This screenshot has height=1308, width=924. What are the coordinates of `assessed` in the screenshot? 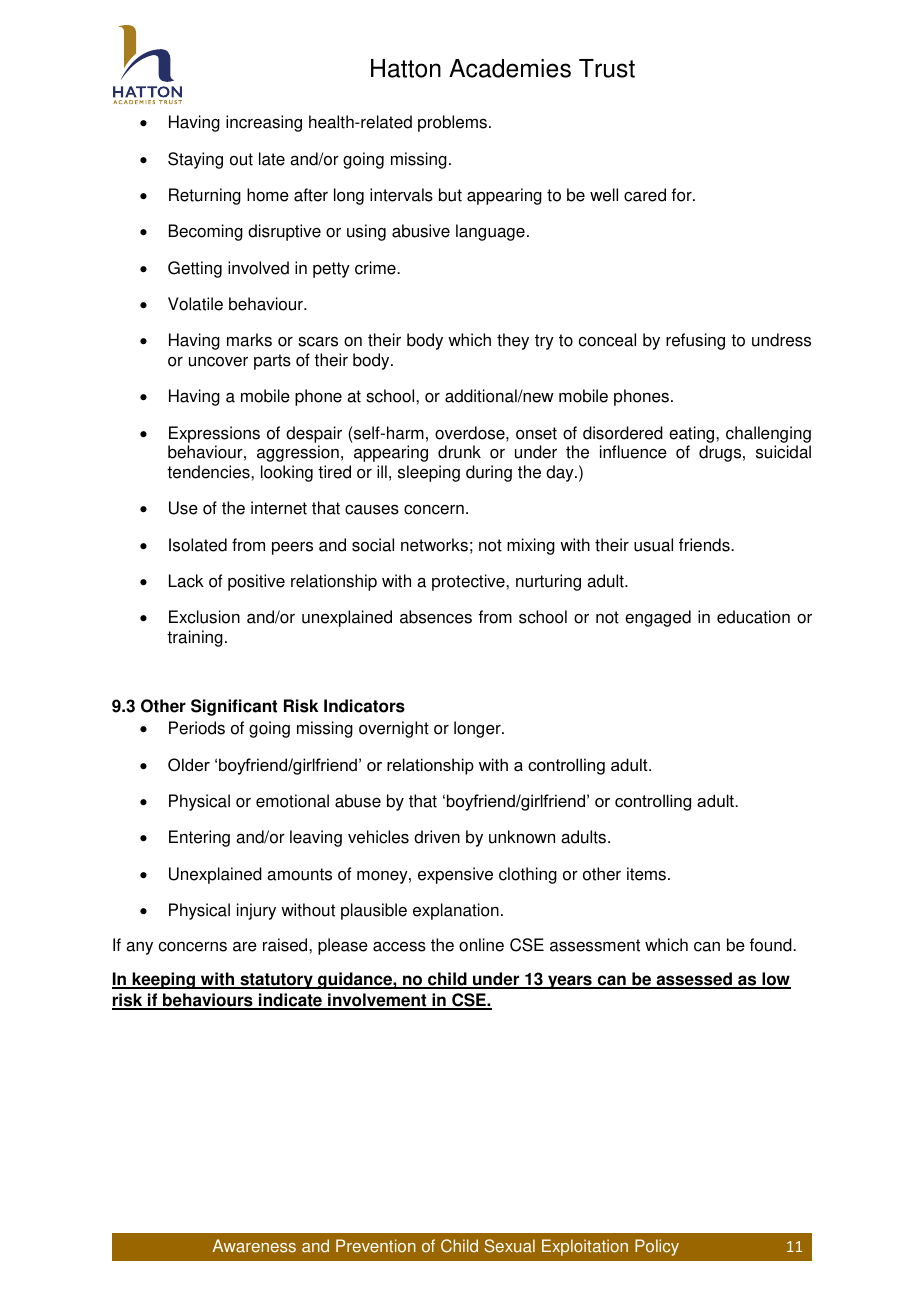 It's located at (694, 980).
